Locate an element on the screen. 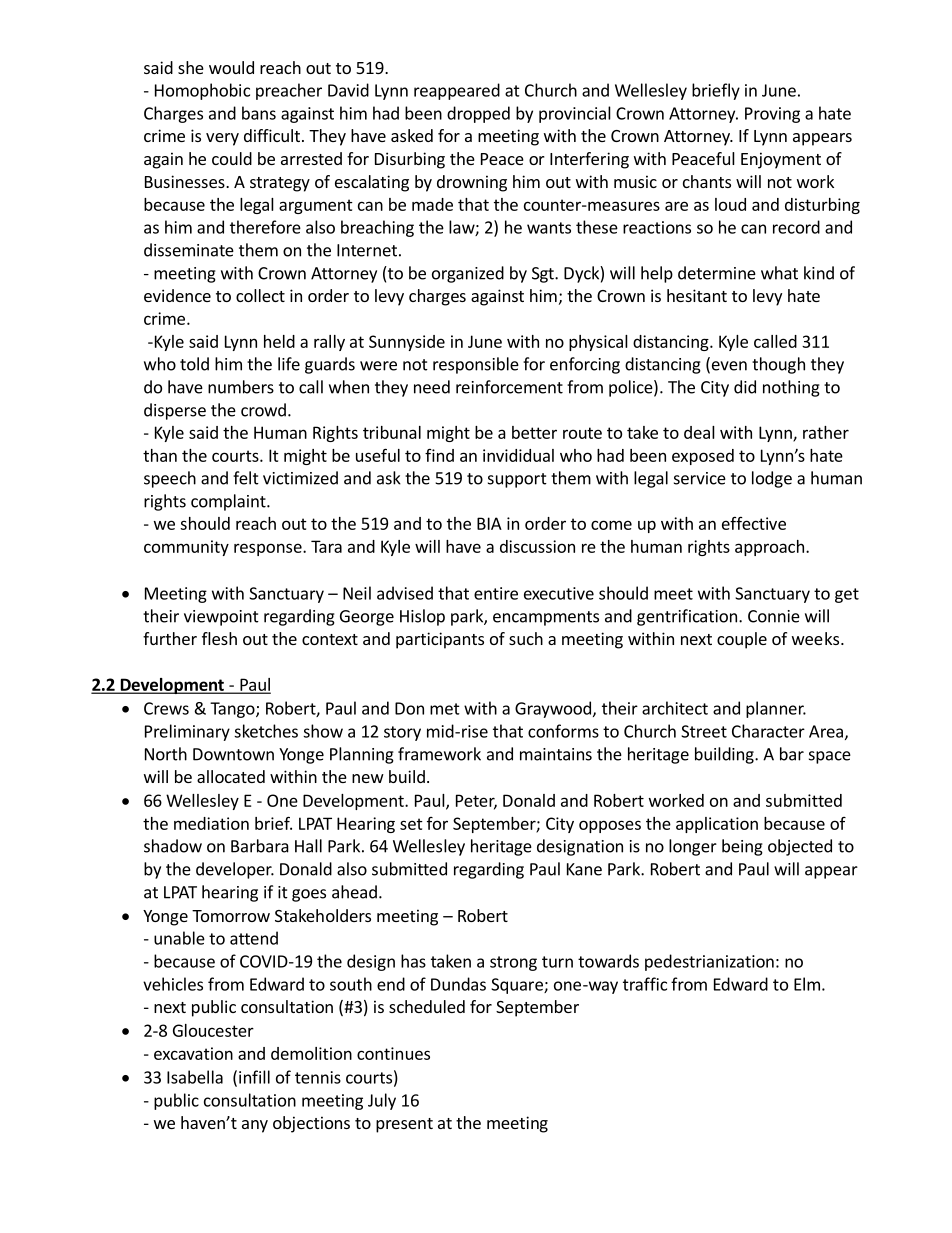 Image resolution: width=952 pixels, height=1233 pixels. Connie is located at coordinates (774, 616).
